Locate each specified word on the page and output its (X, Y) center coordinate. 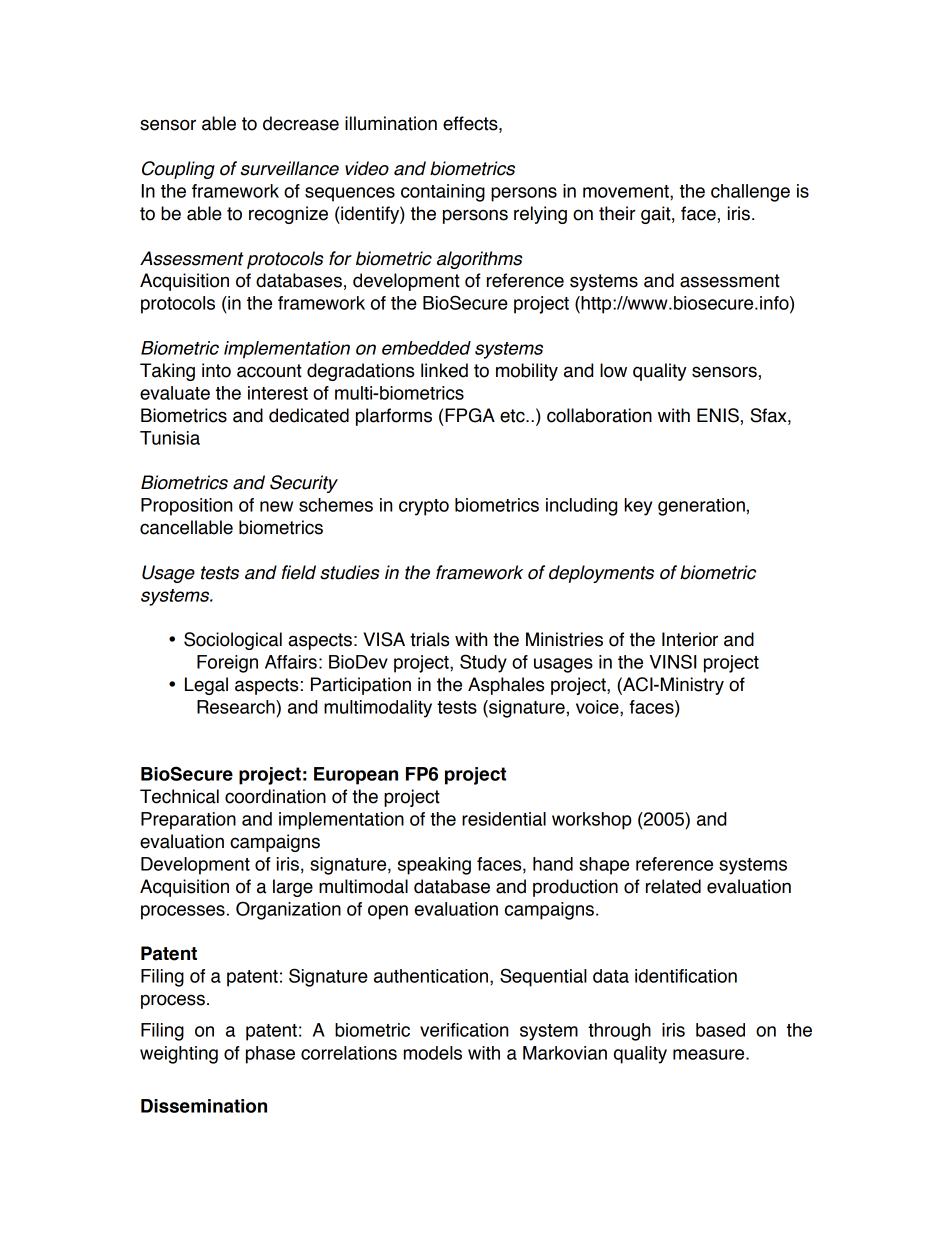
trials (429, 639)
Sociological (233, 641)
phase (270, 1055)
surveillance (290, 168)
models (433, 1053)
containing (443, 193)
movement (627, 191)
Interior (690, 639)
